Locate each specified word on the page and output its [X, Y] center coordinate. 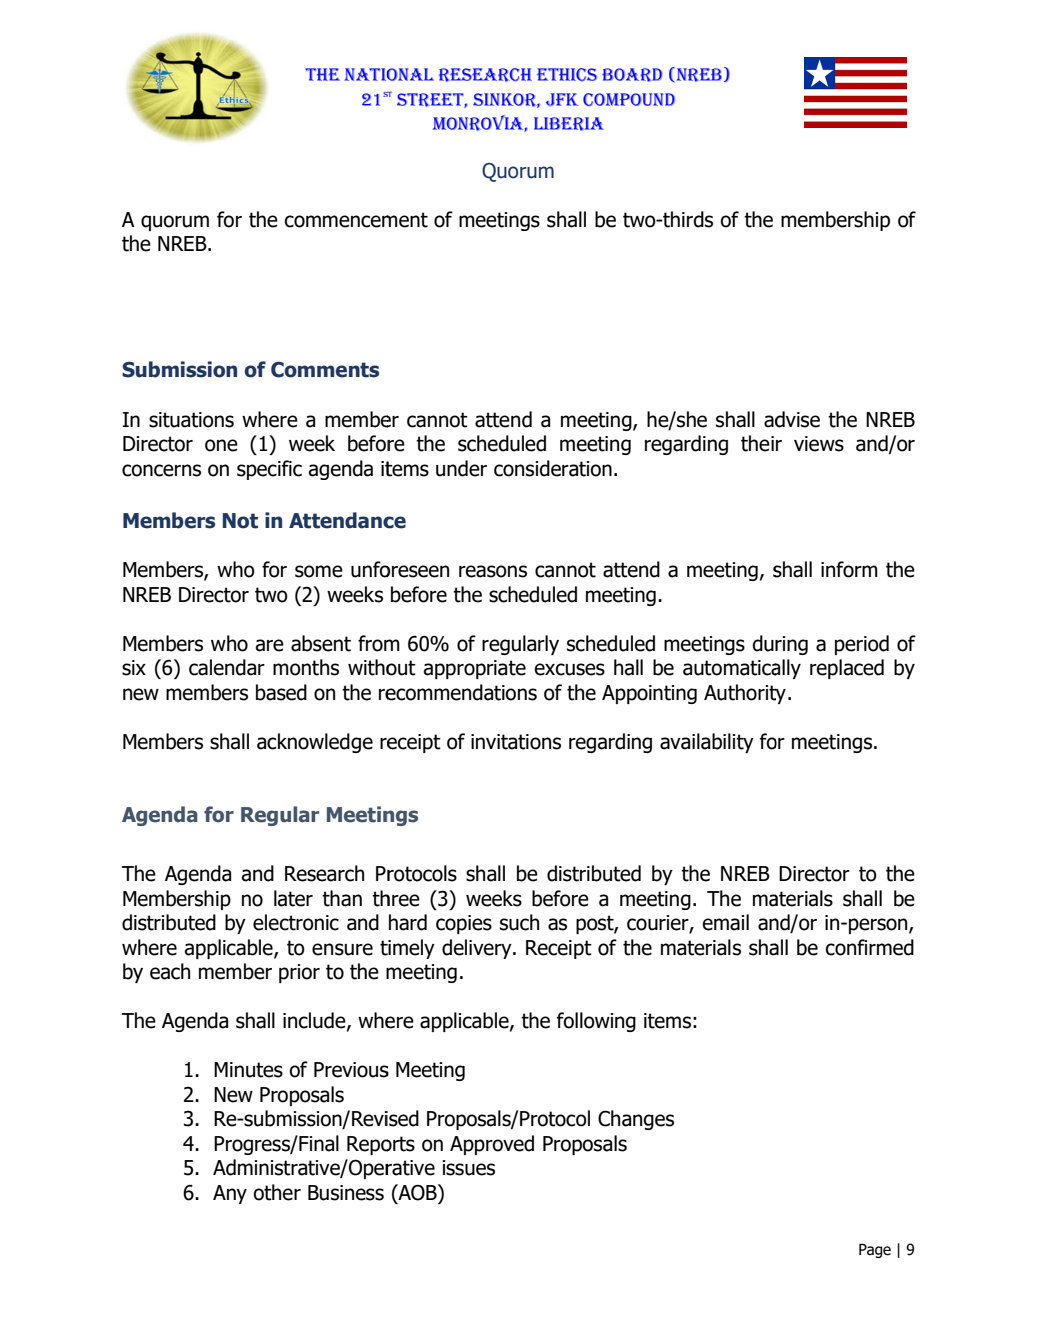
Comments [325, 370]
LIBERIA [569, 124]
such [519, 922]
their [761, 443]
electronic [296, 922]
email [725, 922]
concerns [161, 470]
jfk [562, 100]
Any [230, 1194]
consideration [553, 468]
